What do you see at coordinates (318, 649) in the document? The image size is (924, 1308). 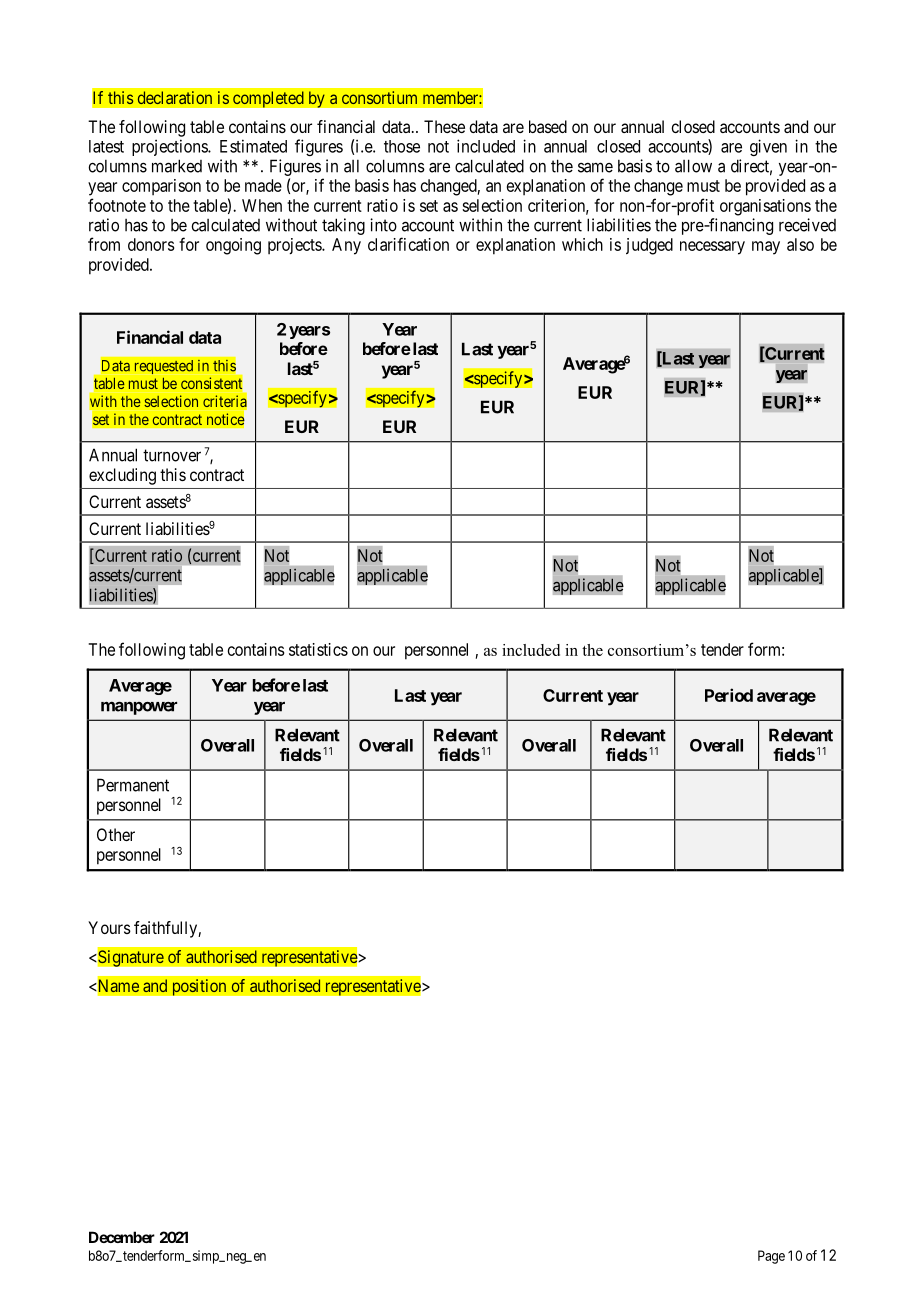 I see `statistics` at bounding box center [318, 649].
